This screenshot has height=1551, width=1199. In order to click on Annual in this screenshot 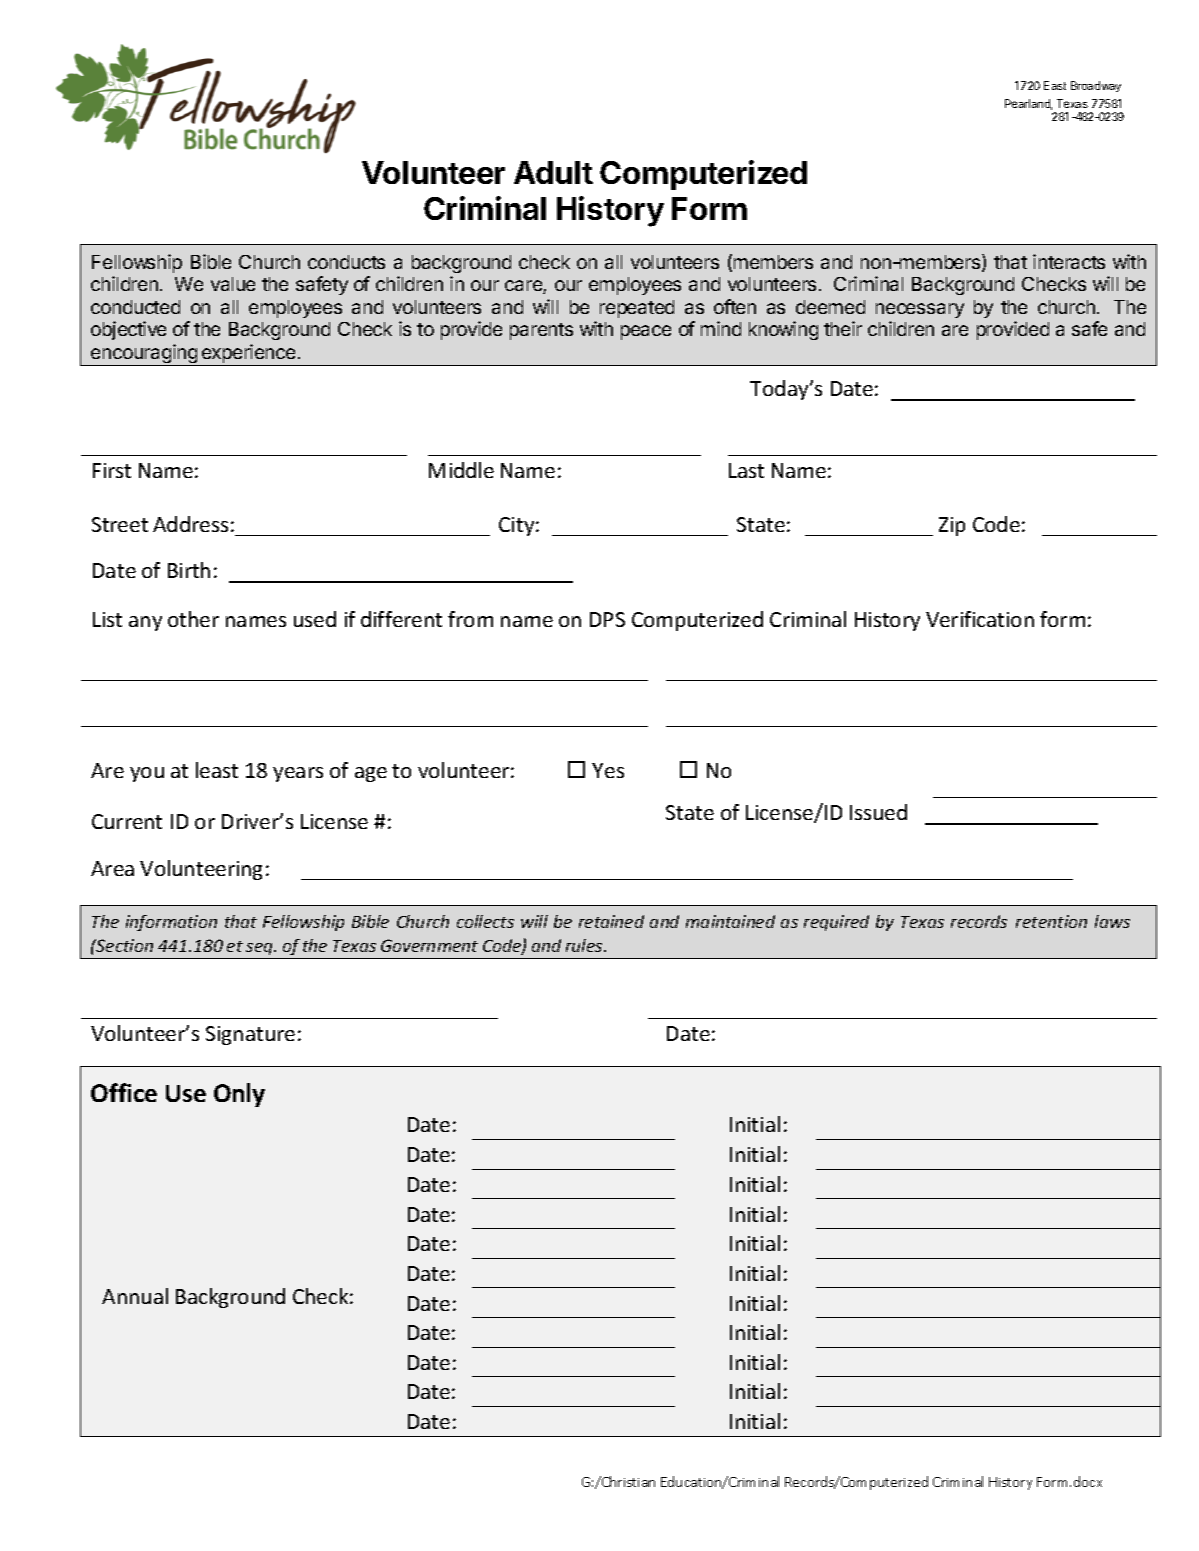, I will do `click(135, 1296)`.
